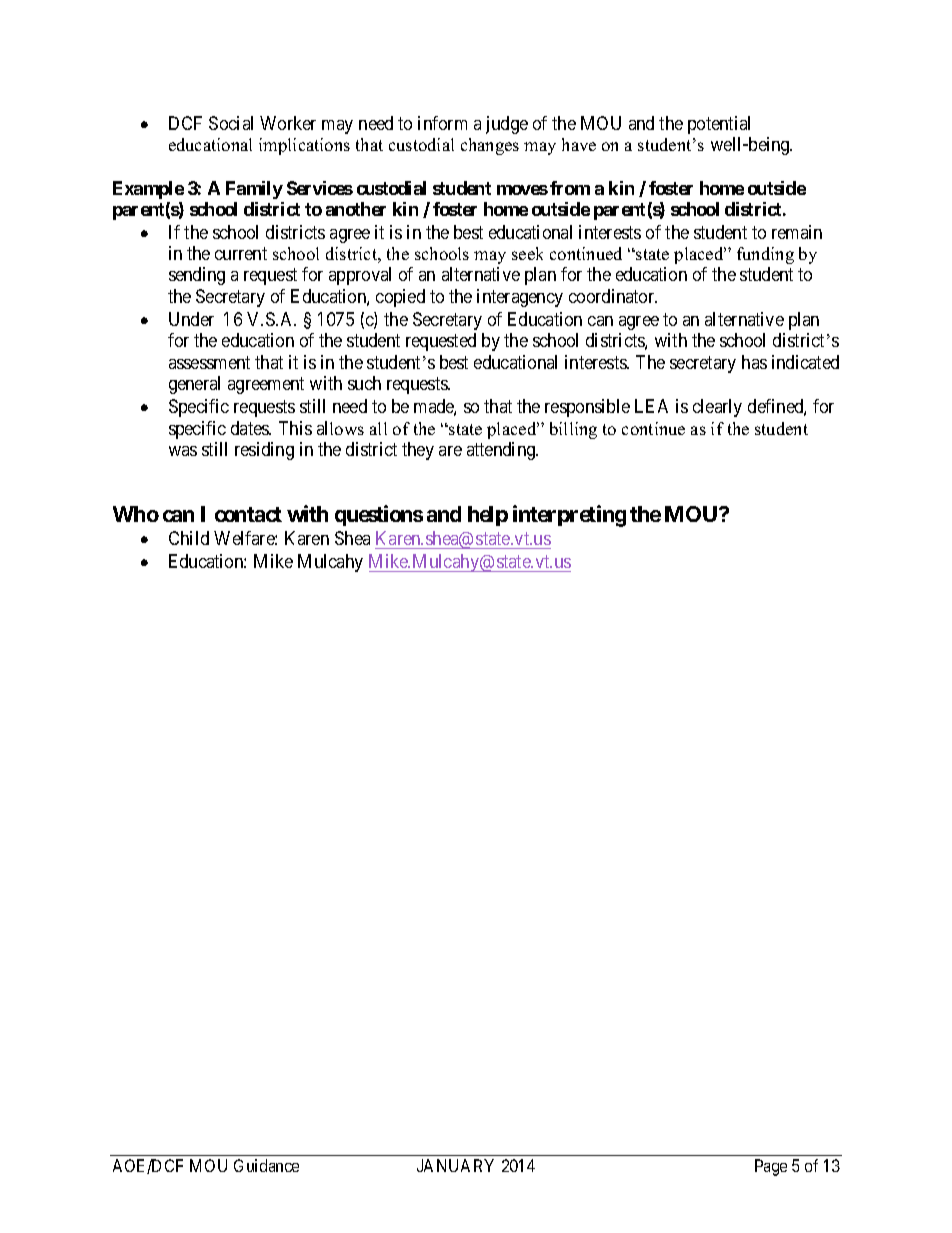  I want to click on JANUARY, so click(455, 1165).
